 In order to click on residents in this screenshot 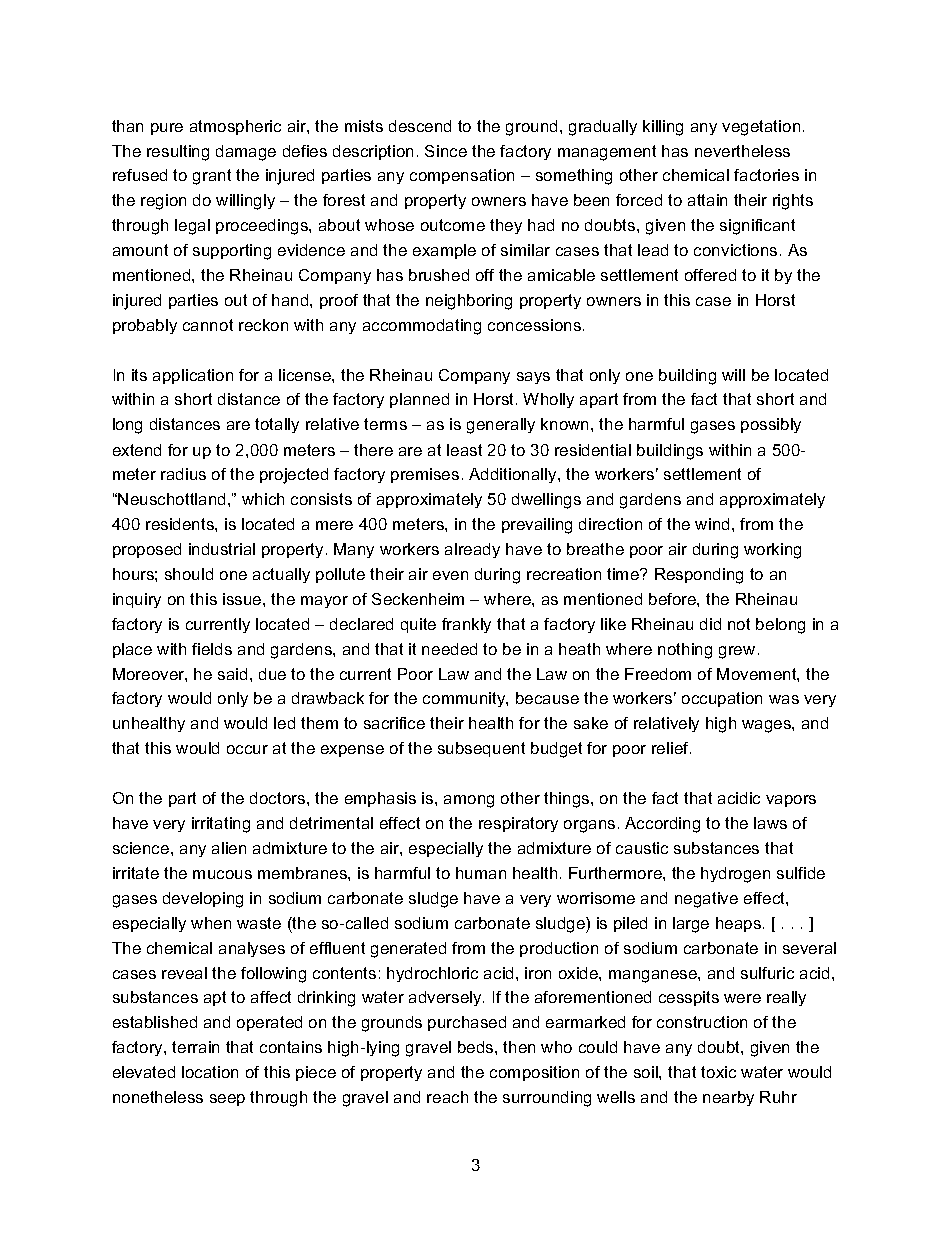, I will do `click(181, 524)`.
